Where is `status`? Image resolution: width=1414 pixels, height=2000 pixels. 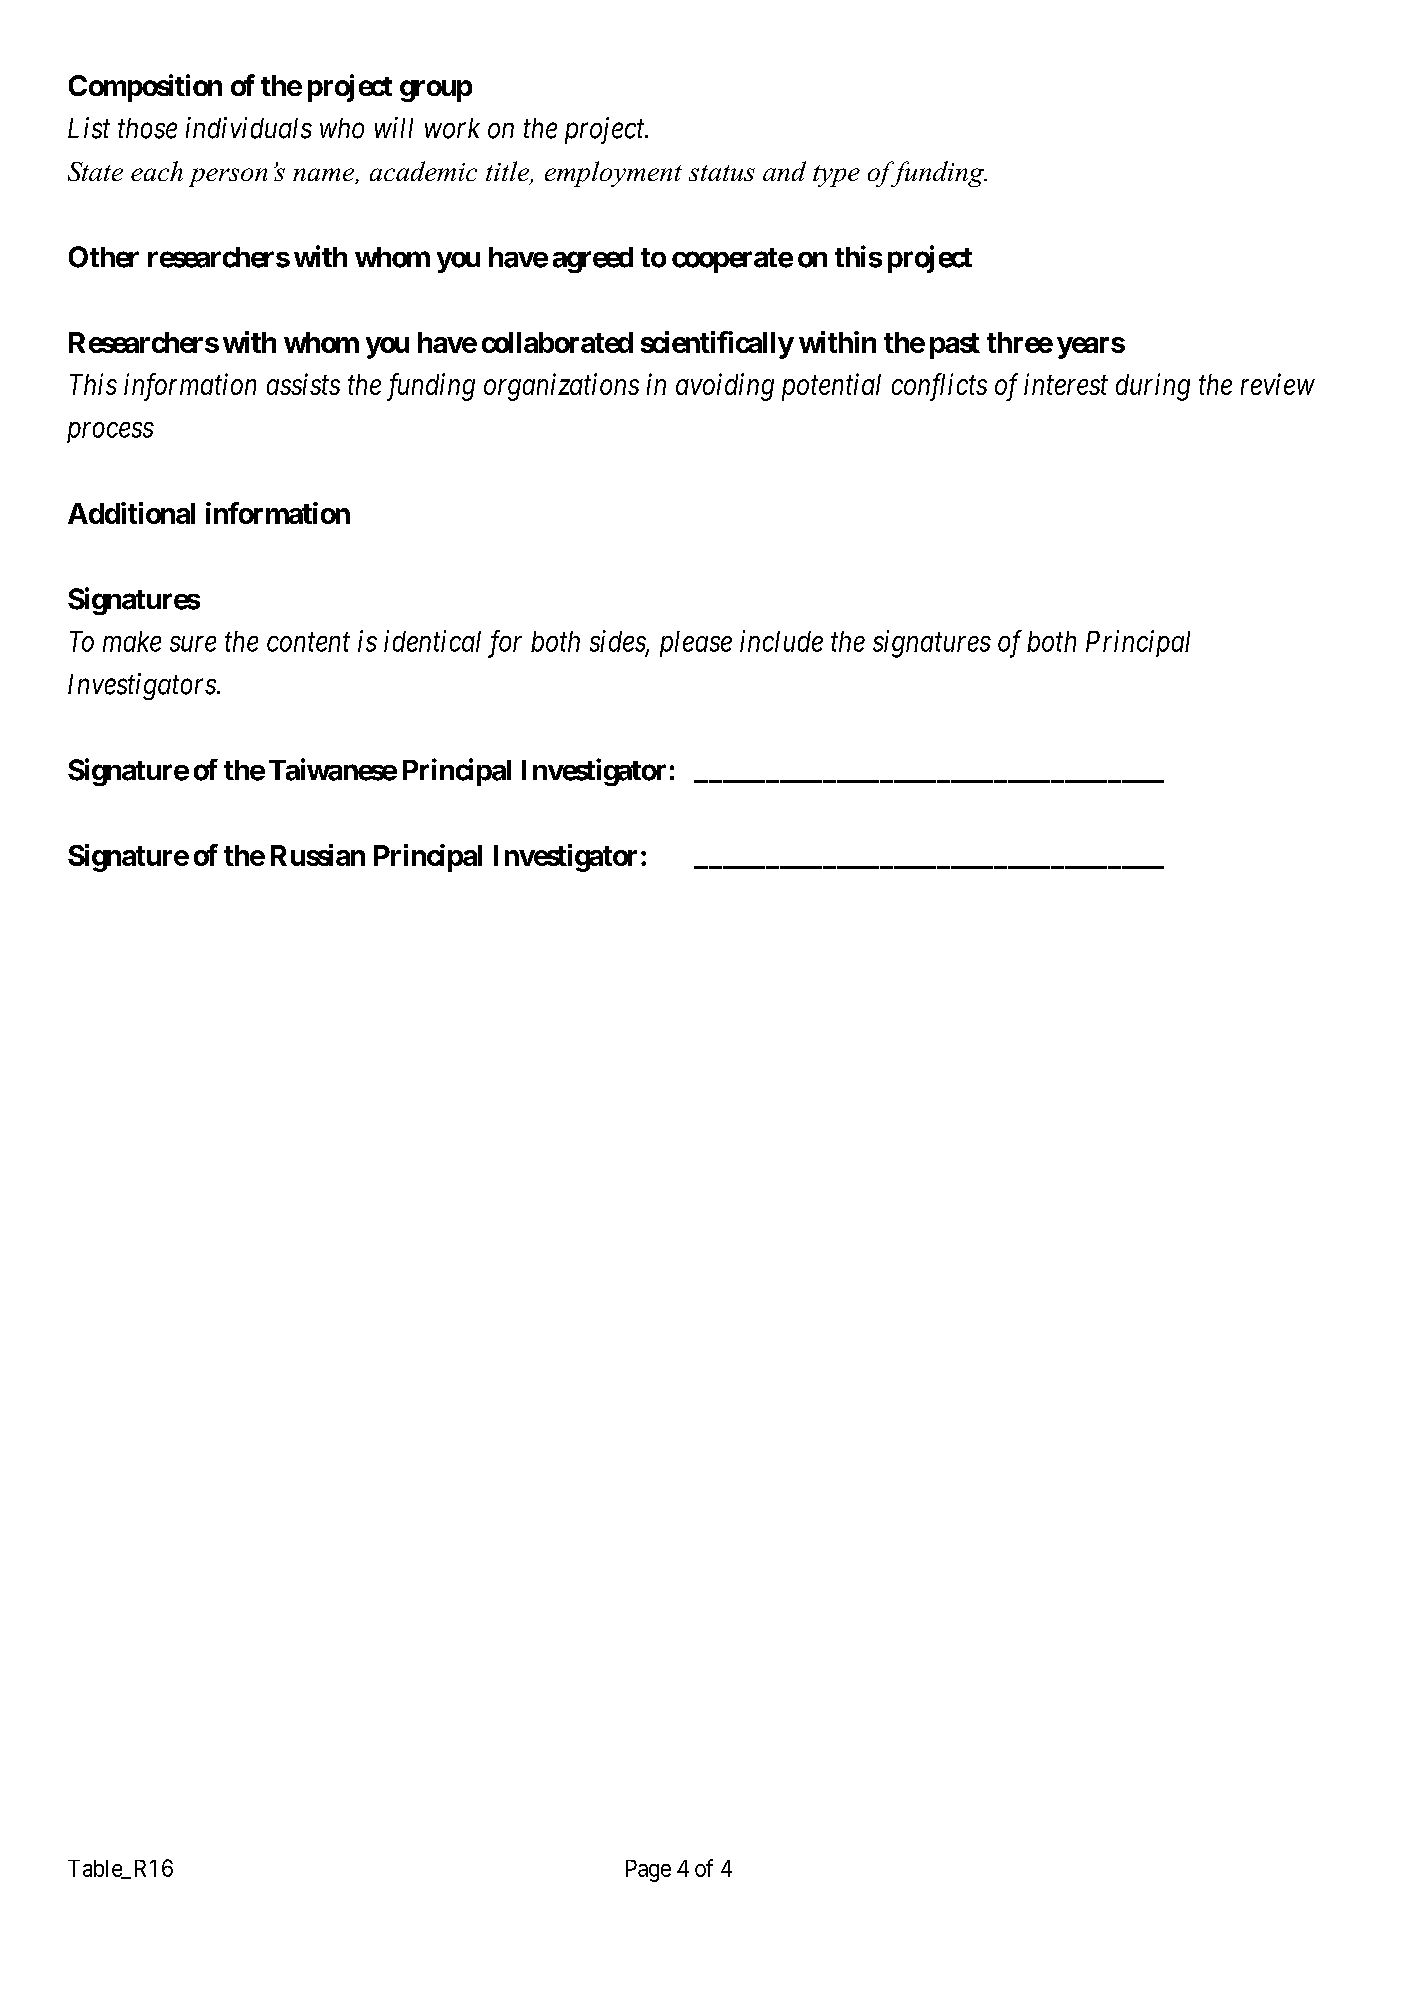 status is located at coordinates (722, 173).
